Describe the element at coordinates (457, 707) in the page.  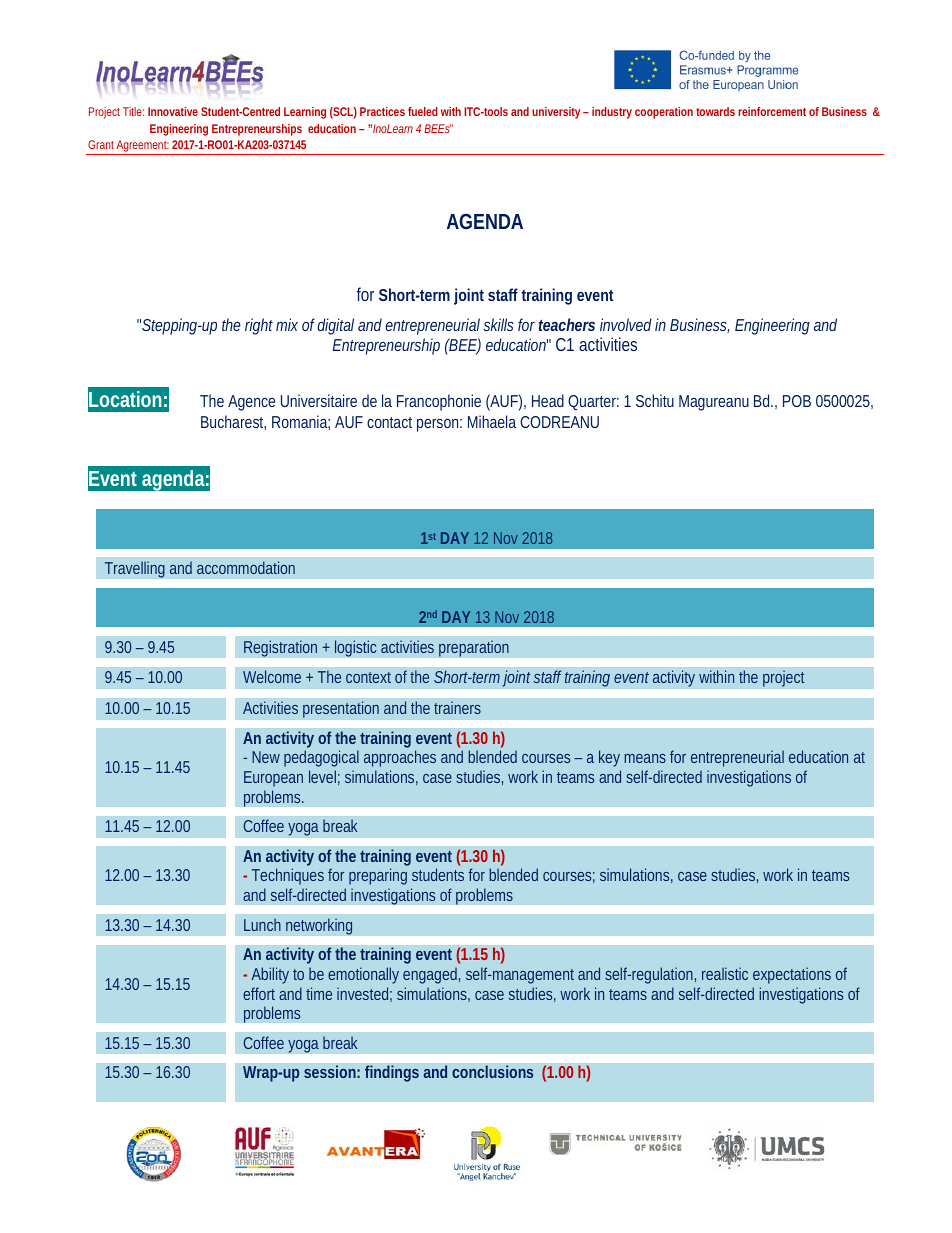
I see `trainers` at that location.
